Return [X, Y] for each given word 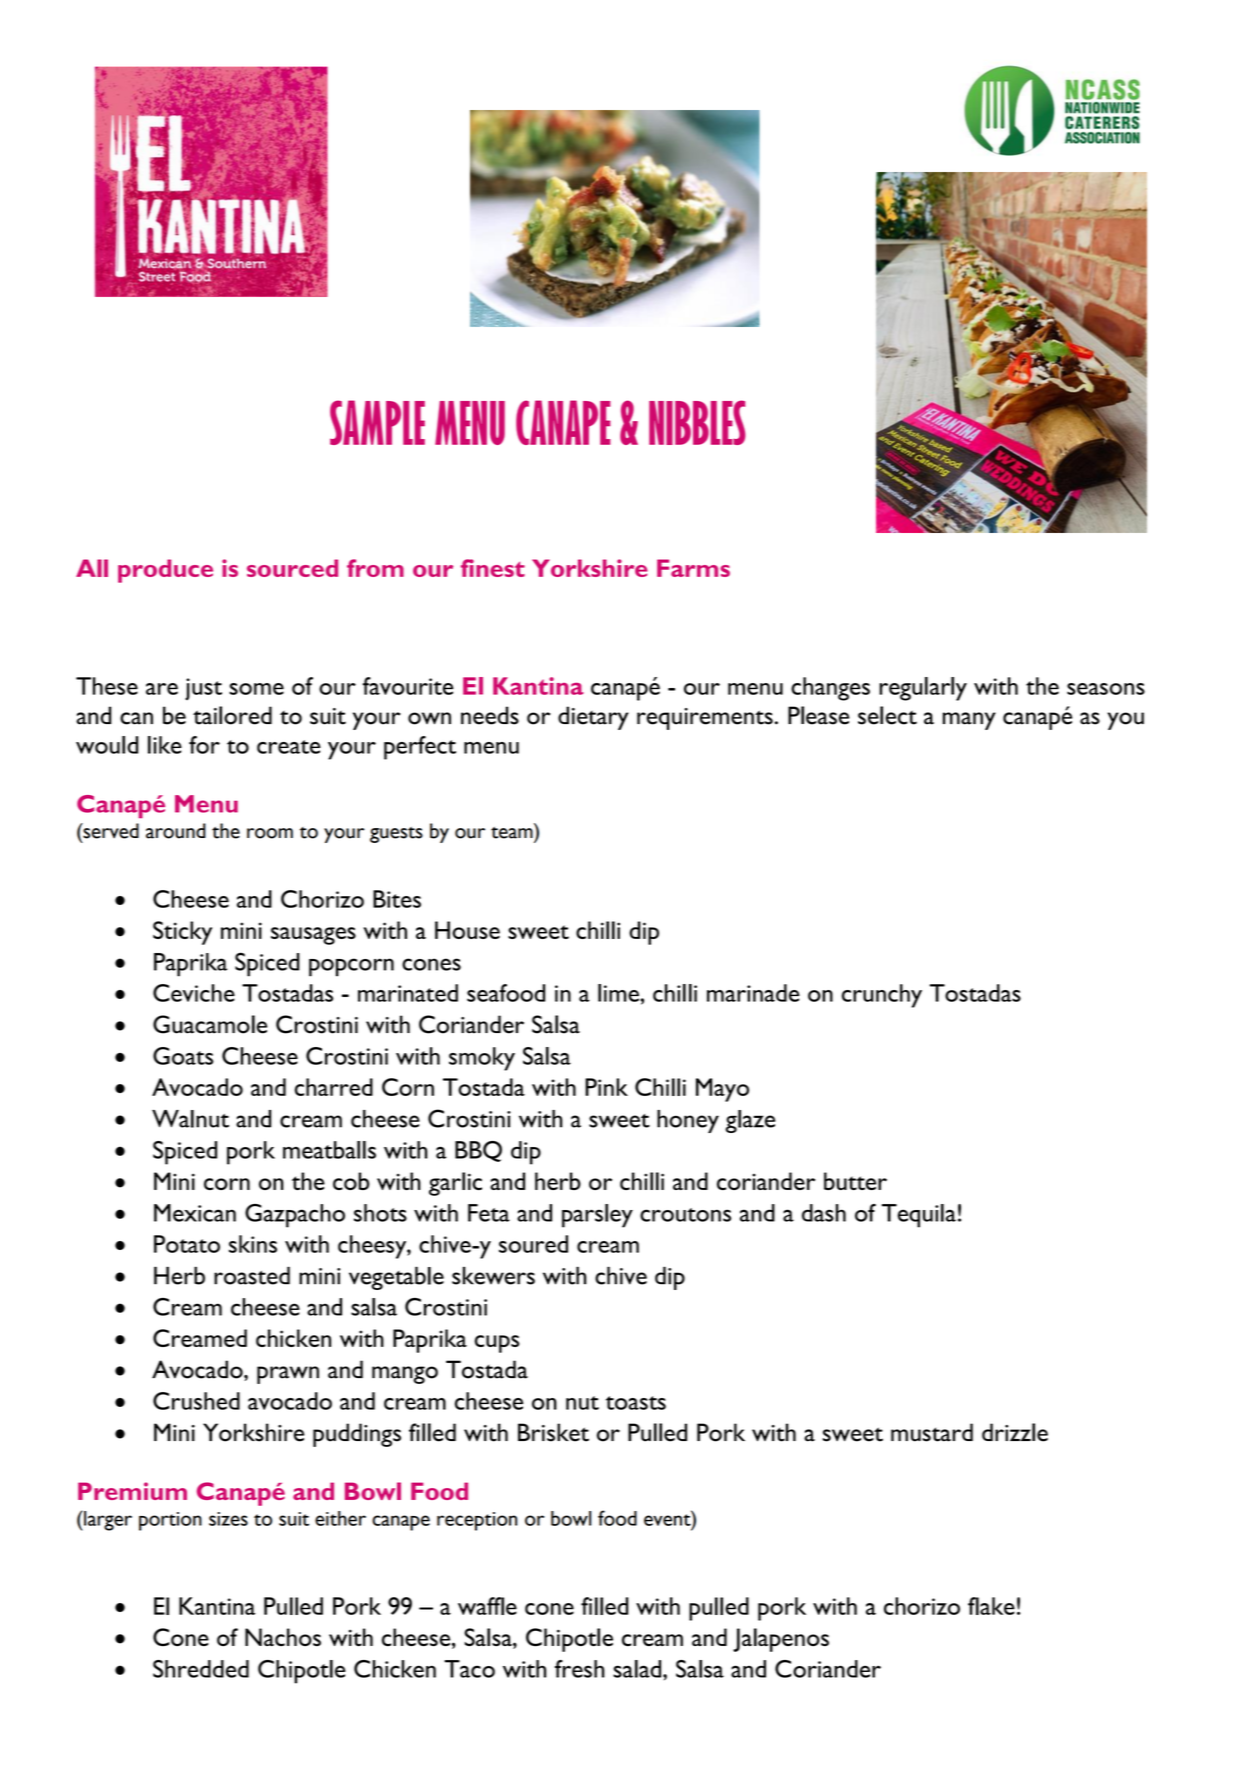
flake [991, 1606]
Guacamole [210, 1024]
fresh [580, 1669]
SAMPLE [377, 422]
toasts [636, 1403]
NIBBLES [697, 422]
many [969, 721]
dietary [593, 718]
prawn [288, 1375]
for [204, 745]
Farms [693, 568]
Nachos [283, 1637]
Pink [606, 1087]
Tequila [919, 1216]
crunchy [882, 996]
